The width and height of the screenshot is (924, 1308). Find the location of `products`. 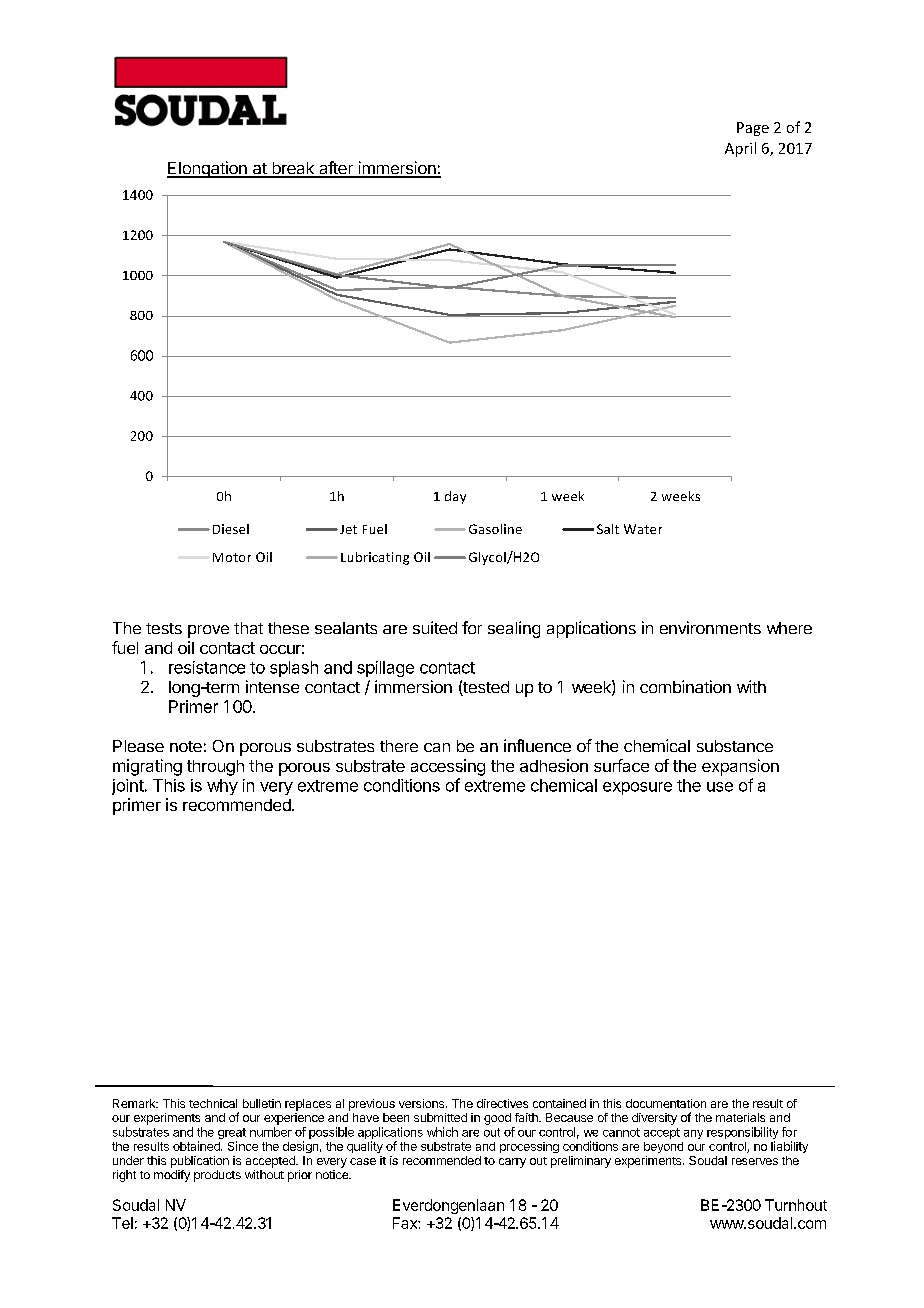

products is located at coordinates (217, 1176).
